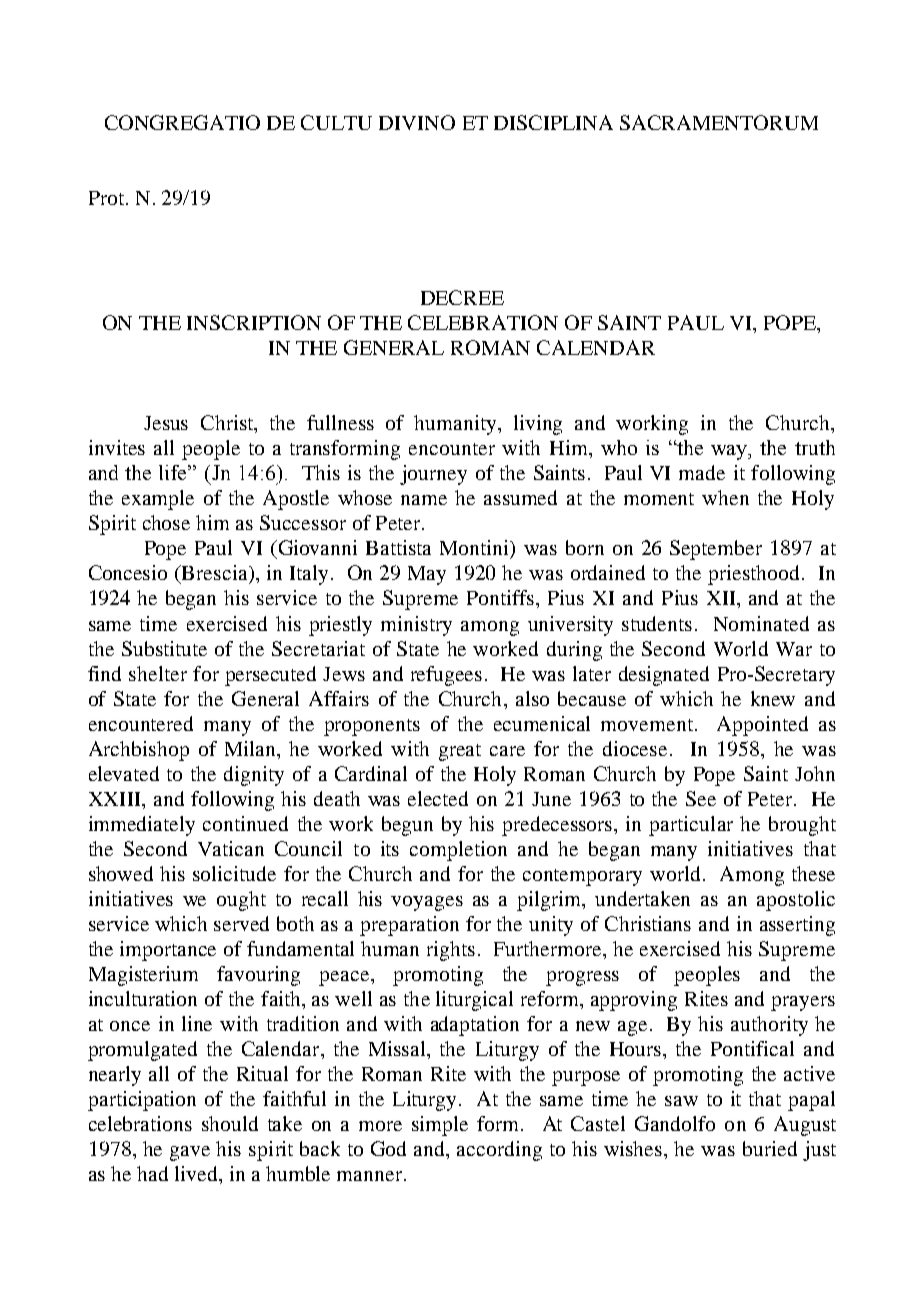 The height and width of the page is (1309, 924). What do you see at coordinates (190, 1153) in the page?
I see `gave` at bounding box center [190, 1153].
